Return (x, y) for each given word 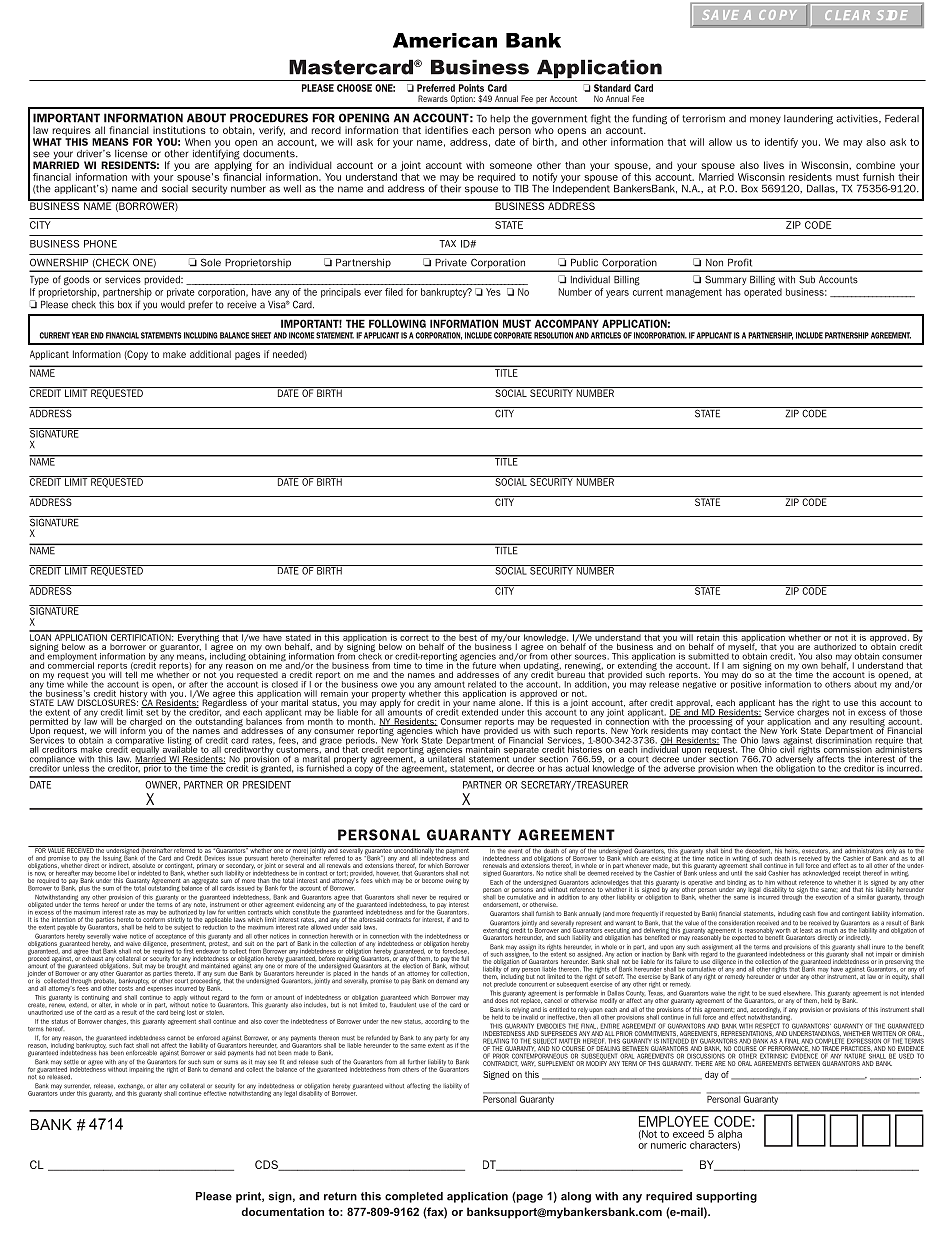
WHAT (47, 142)
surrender (77, 1086)
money (765, 120)
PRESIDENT (267, 785)
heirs (791, 850)
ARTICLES (606, 335)
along (576, 1197)
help (500, 121)
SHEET (261, 335)
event (516, 849)
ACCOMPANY (567, 323)
